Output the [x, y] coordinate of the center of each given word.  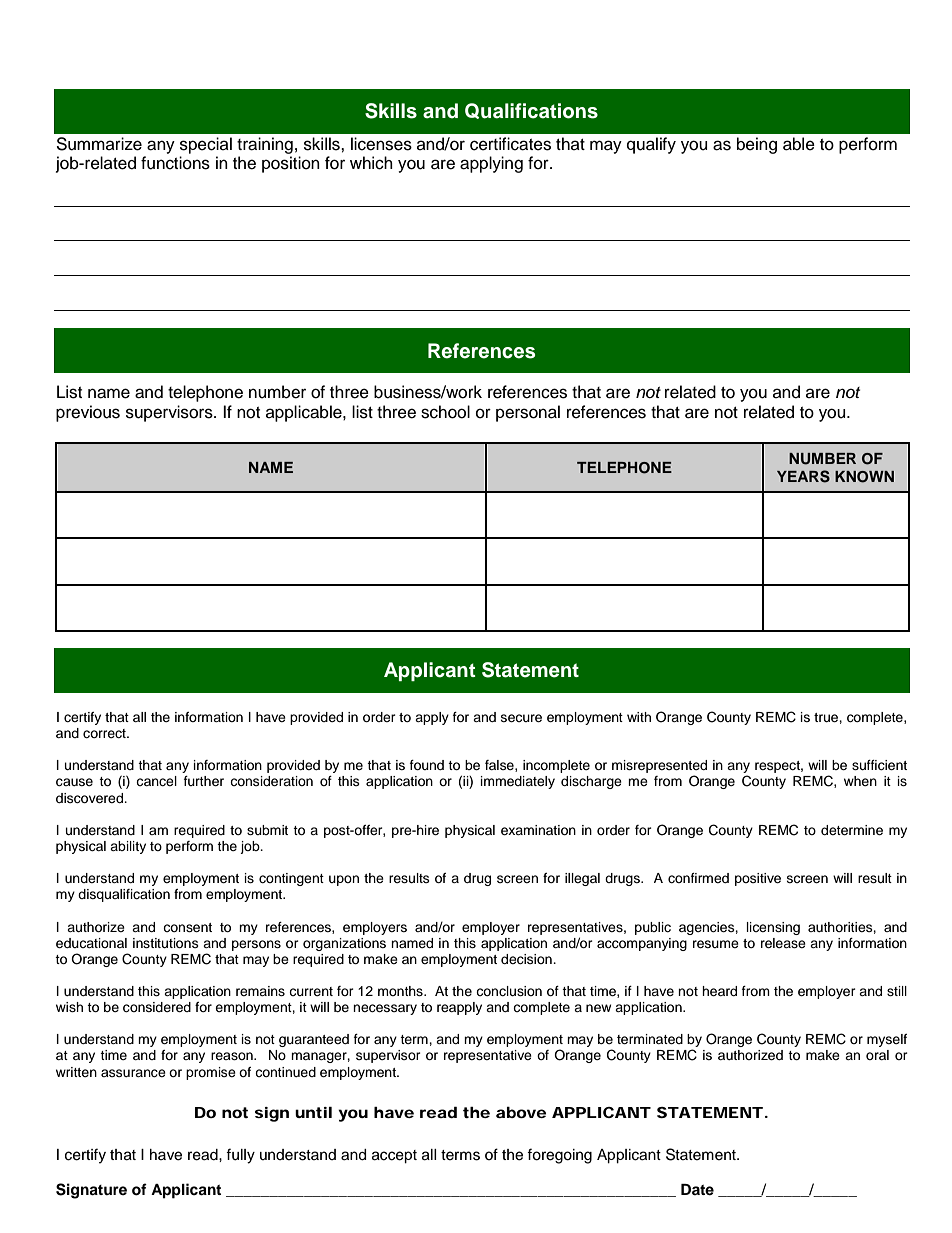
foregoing [559, 1156]
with [639, 717]
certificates [510, 144]
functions [175, 163]
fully [240, 1156]
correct [105, 733]
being [757, 145]
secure [521, 718]
